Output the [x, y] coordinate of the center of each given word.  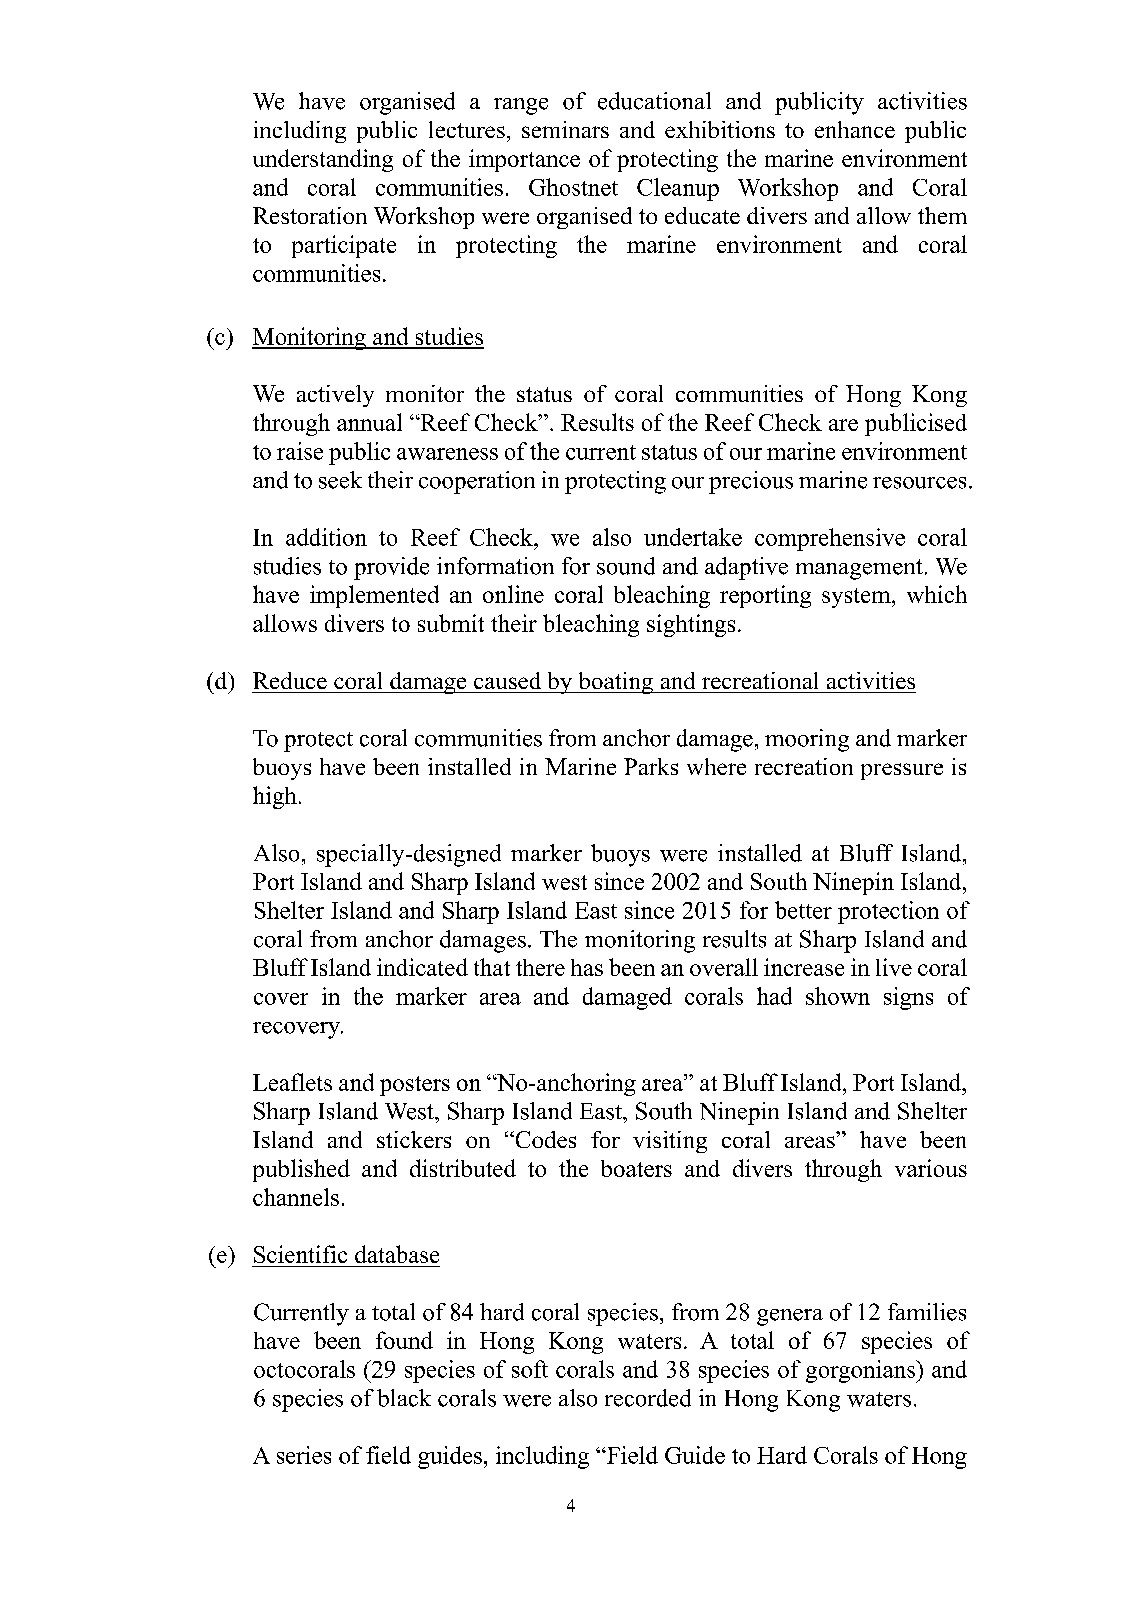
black [404, 1398]
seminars [565, 129]
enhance [855, 129]
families [927, 1312]
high [275, 797]
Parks [651, 766]
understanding [323, 160]
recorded [648, 1398]
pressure [902, 771]
